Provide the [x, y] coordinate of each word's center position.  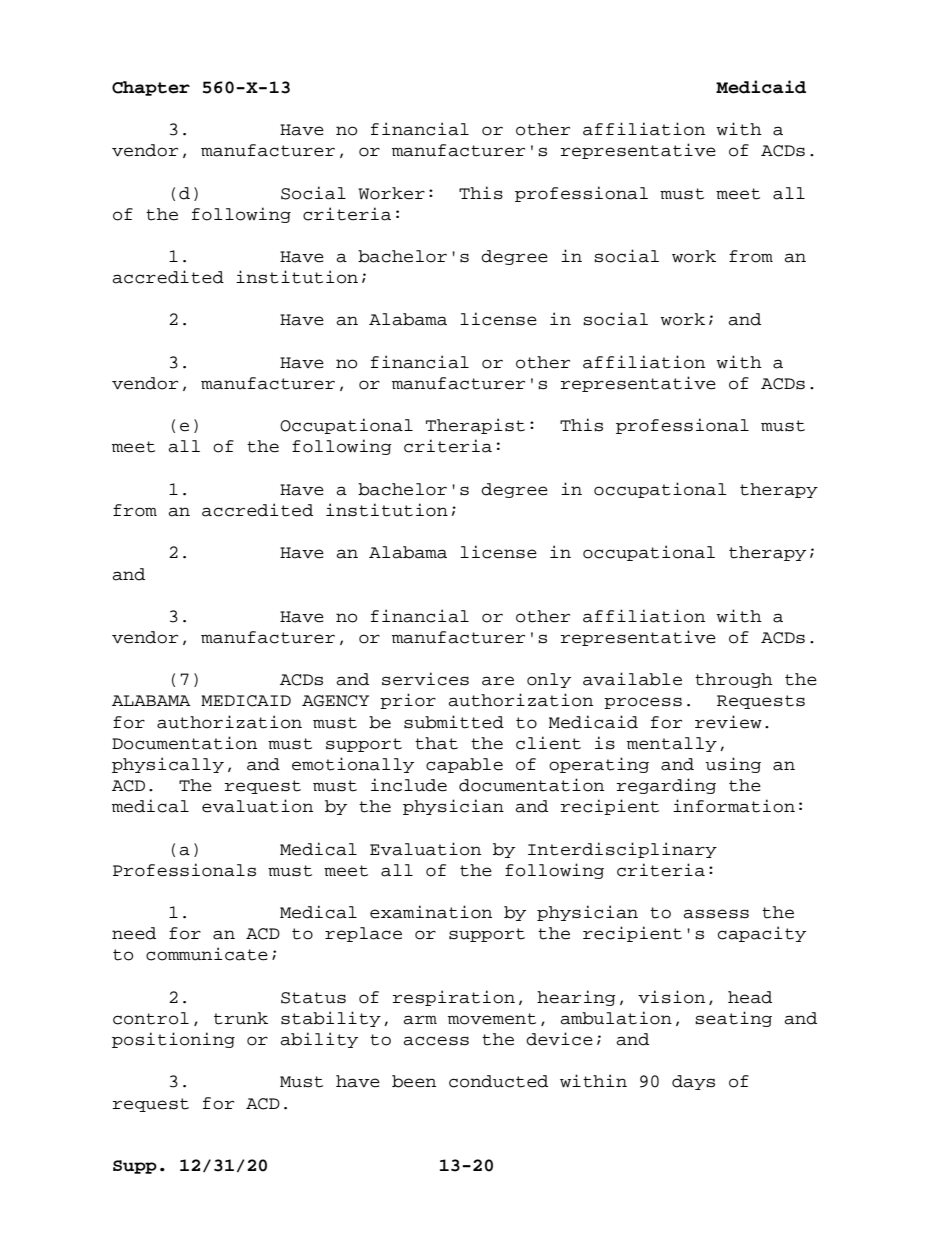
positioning [173, 1040]
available [632, 679]
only [549, 680]
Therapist [475, 426]
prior [408, 701]
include [409, 785]
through [734, 680]
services [425, 679]
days [693, 1082]
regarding [666, 786]
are [498, 681]
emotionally [353, 765]
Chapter [151, 88]
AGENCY [335, 701]
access [436, 1041]
